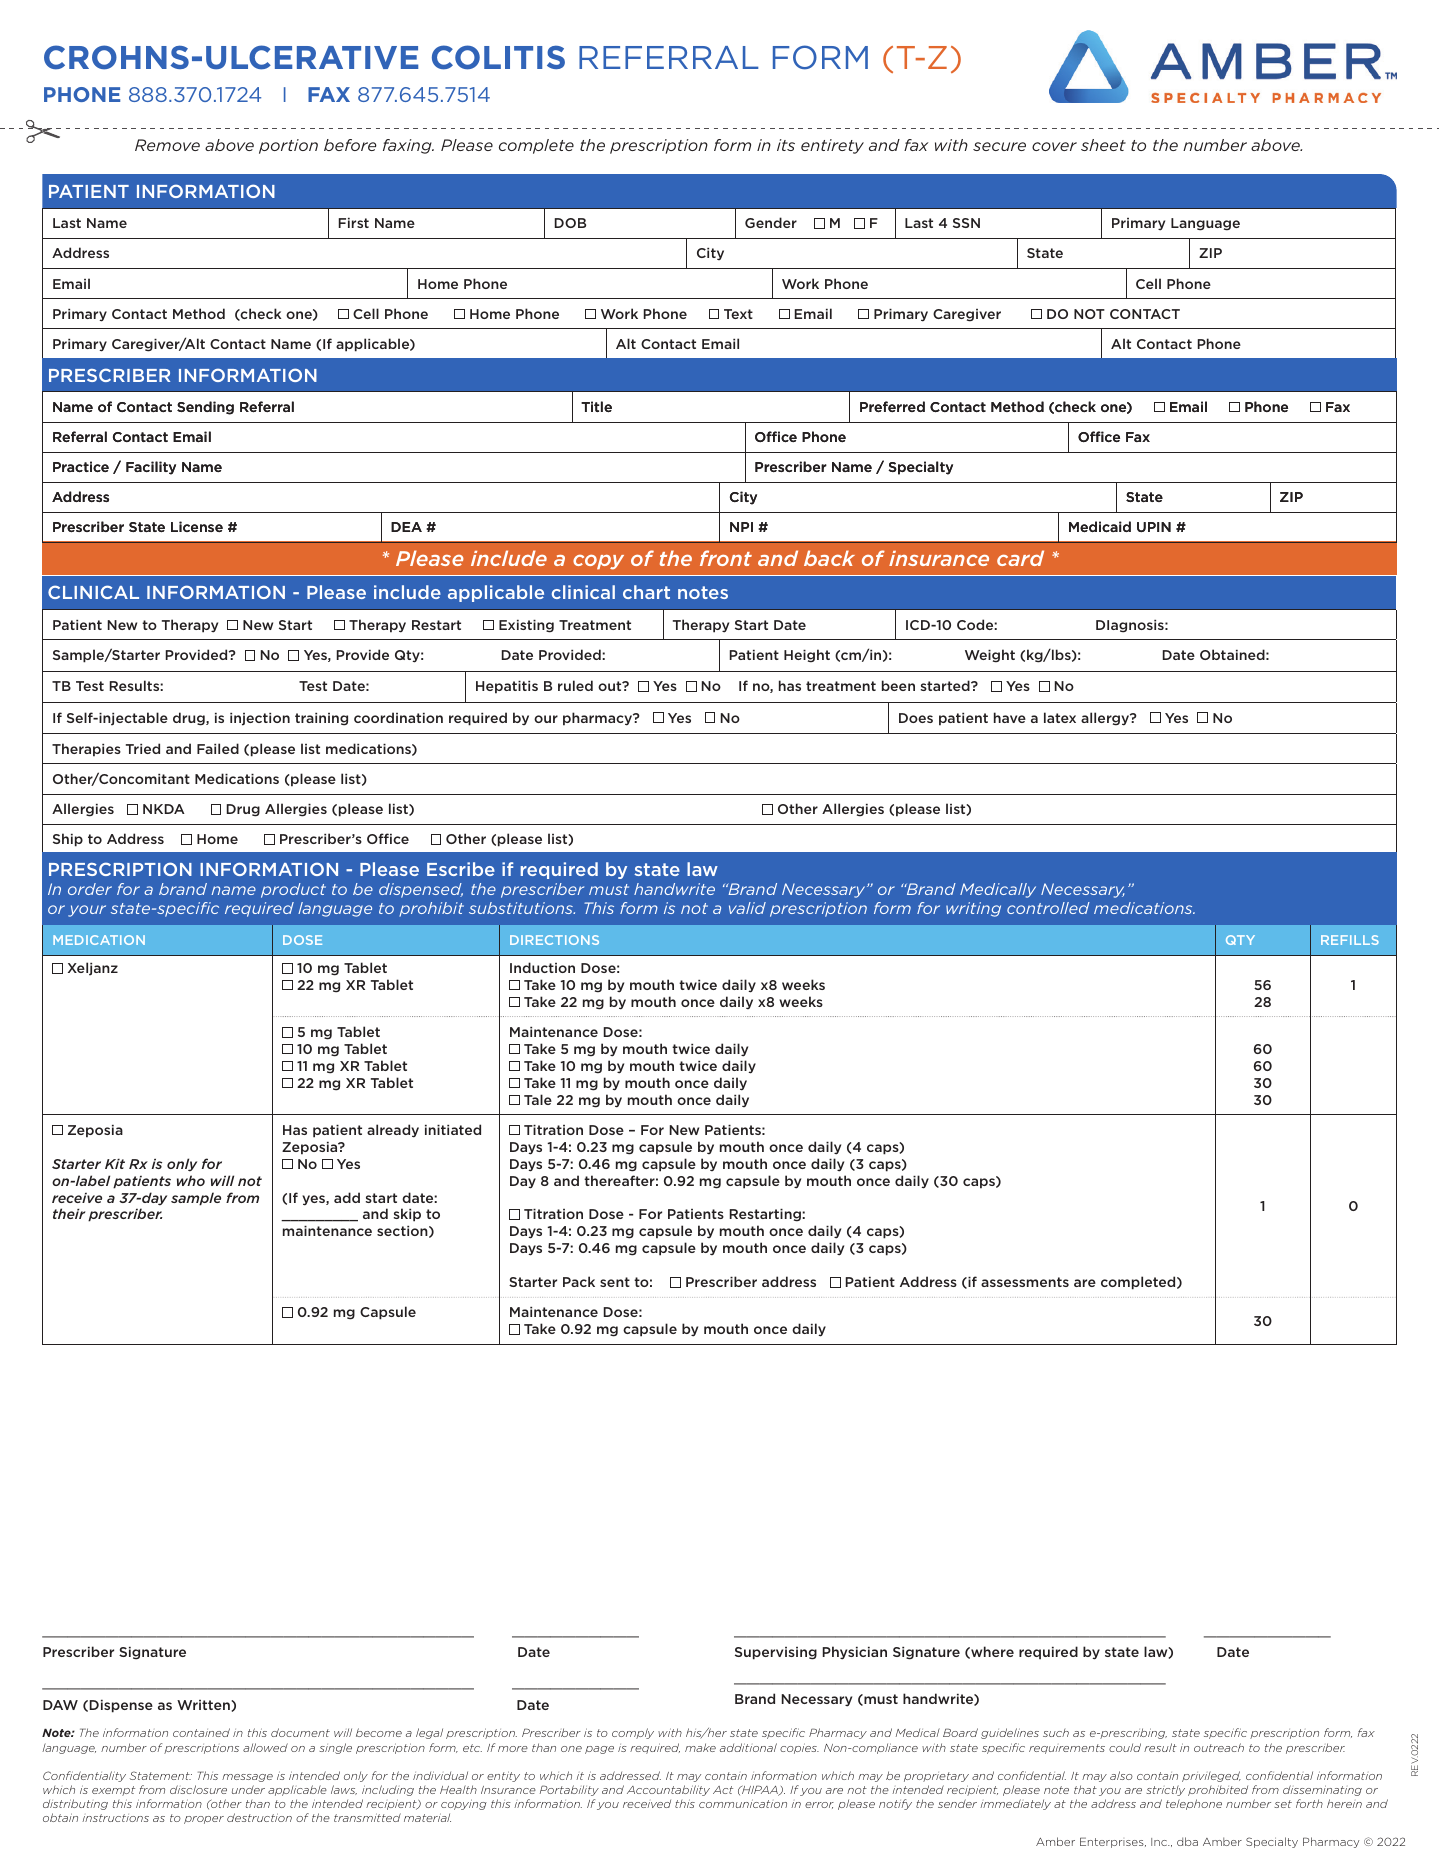  I want to click on injection, so click(260, 719).
